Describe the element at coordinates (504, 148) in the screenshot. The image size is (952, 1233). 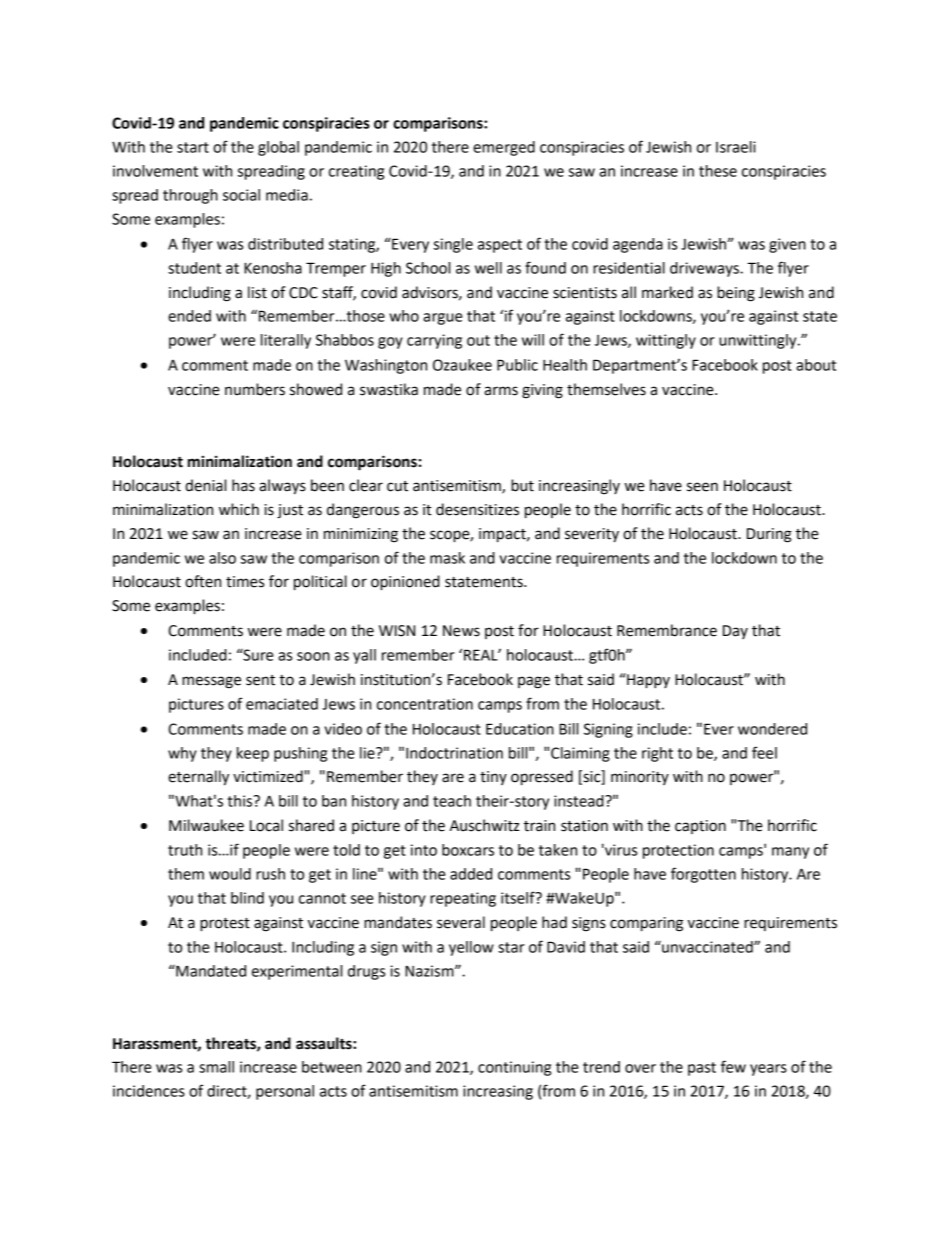
I see `emerged` at that location.
